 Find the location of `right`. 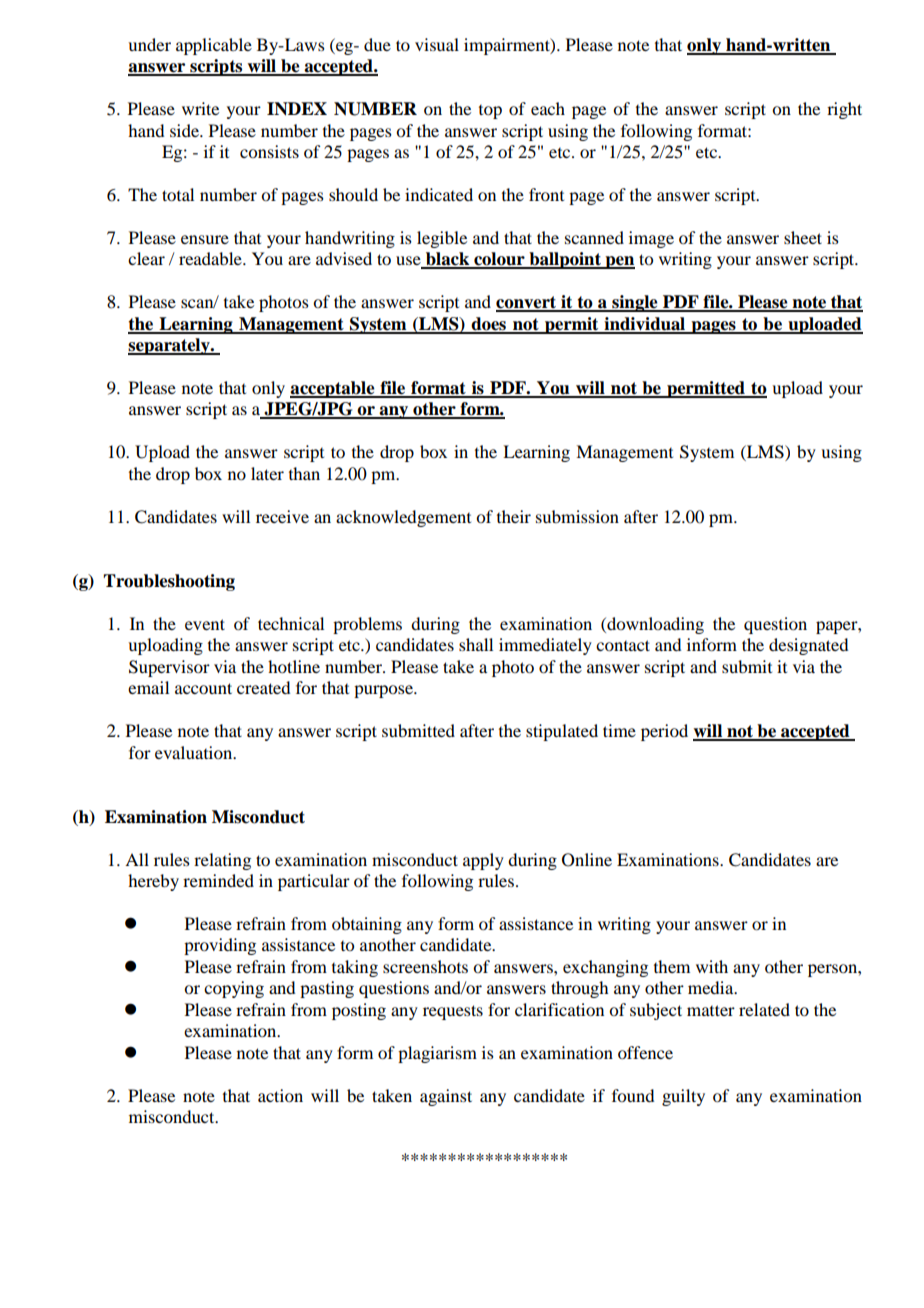

right is located at coordinates (844, 110).
